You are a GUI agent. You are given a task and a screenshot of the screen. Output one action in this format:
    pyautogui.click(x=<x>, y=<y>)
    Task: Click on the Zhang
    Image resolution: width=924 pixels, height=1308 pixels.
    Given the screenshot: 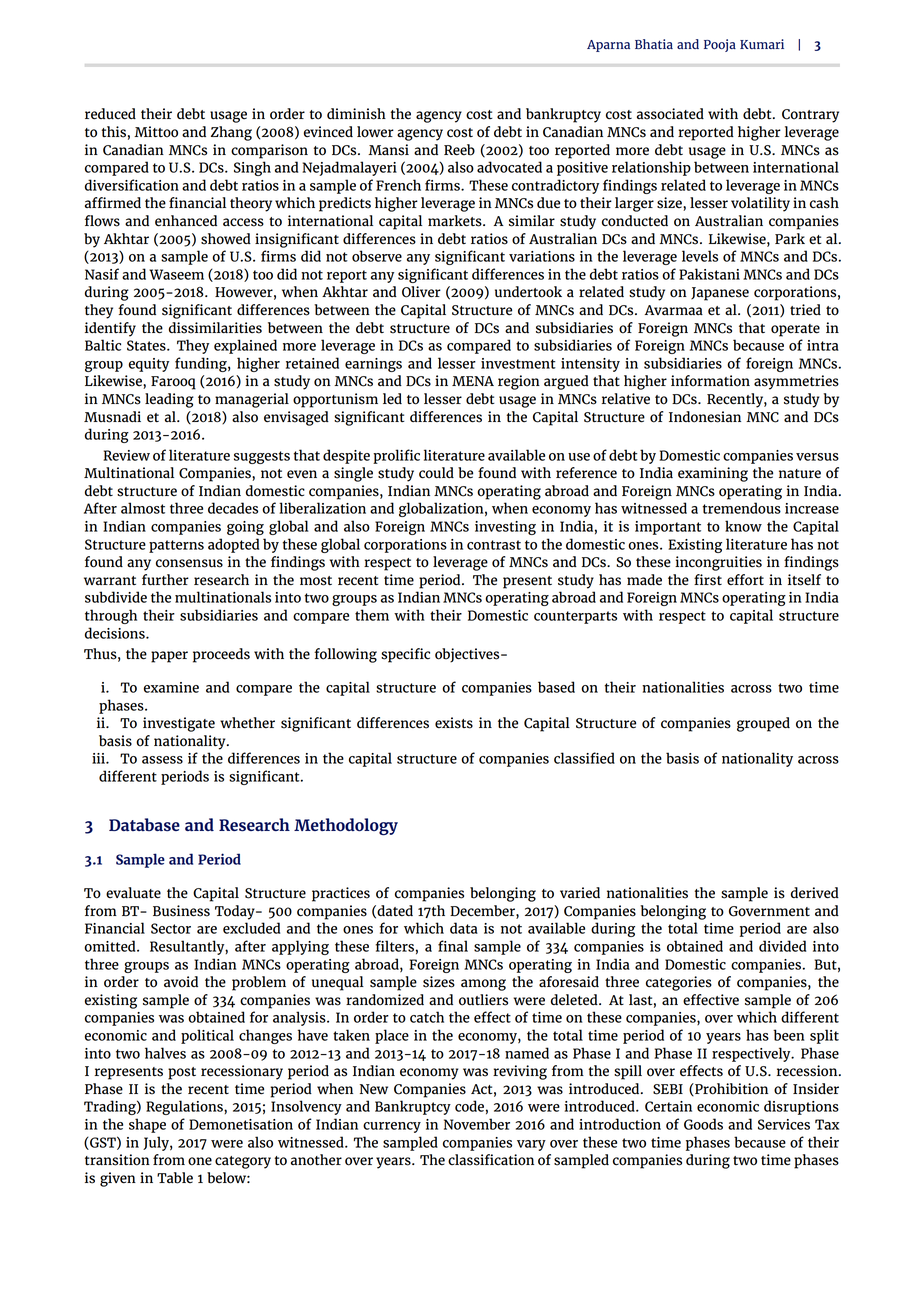 What is the action you would take?
    pyautogui.click(x=231, y=133)
